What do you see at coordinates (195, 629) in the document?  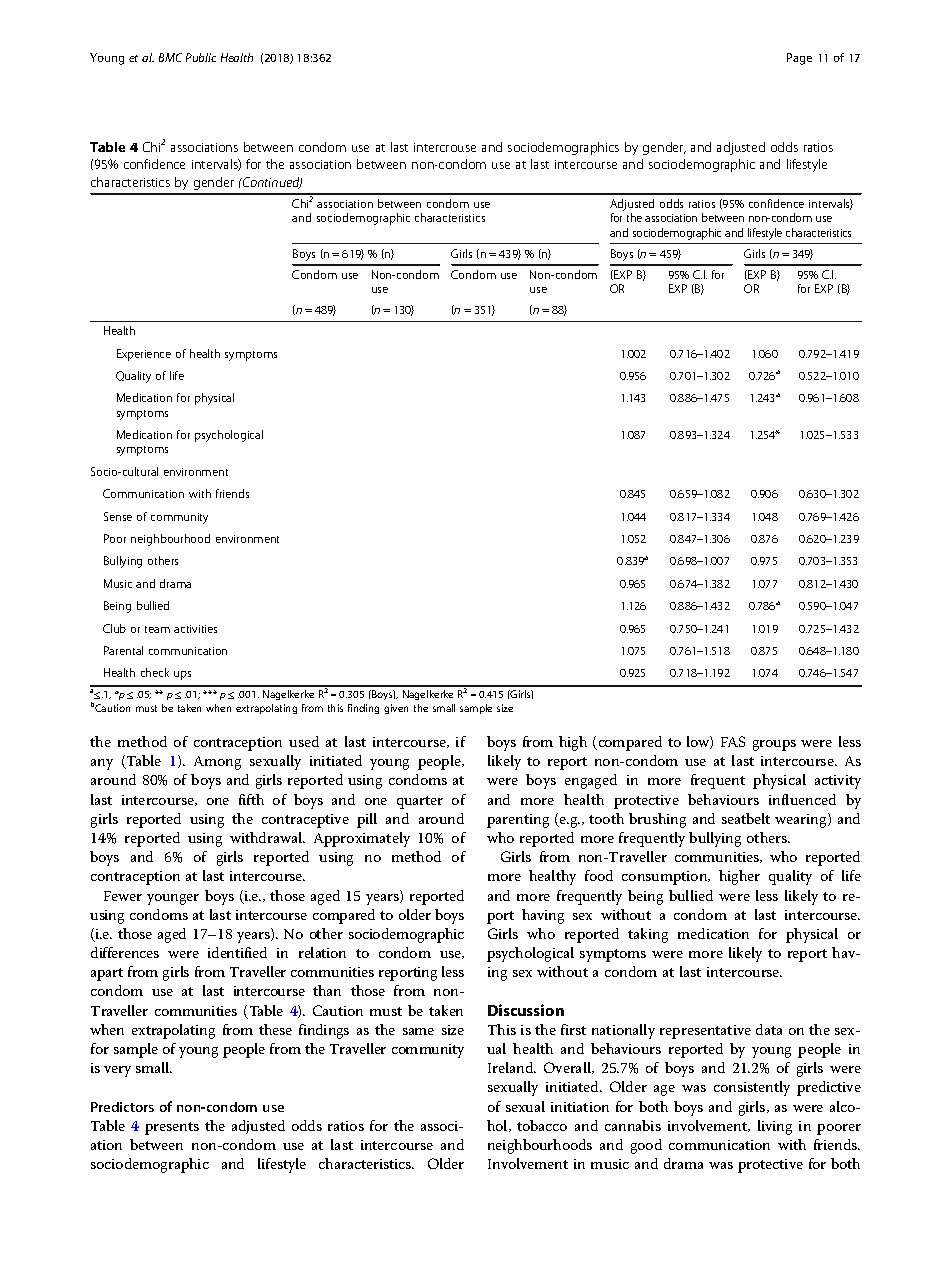 I see `activities` at bounding box center [195, 629].
